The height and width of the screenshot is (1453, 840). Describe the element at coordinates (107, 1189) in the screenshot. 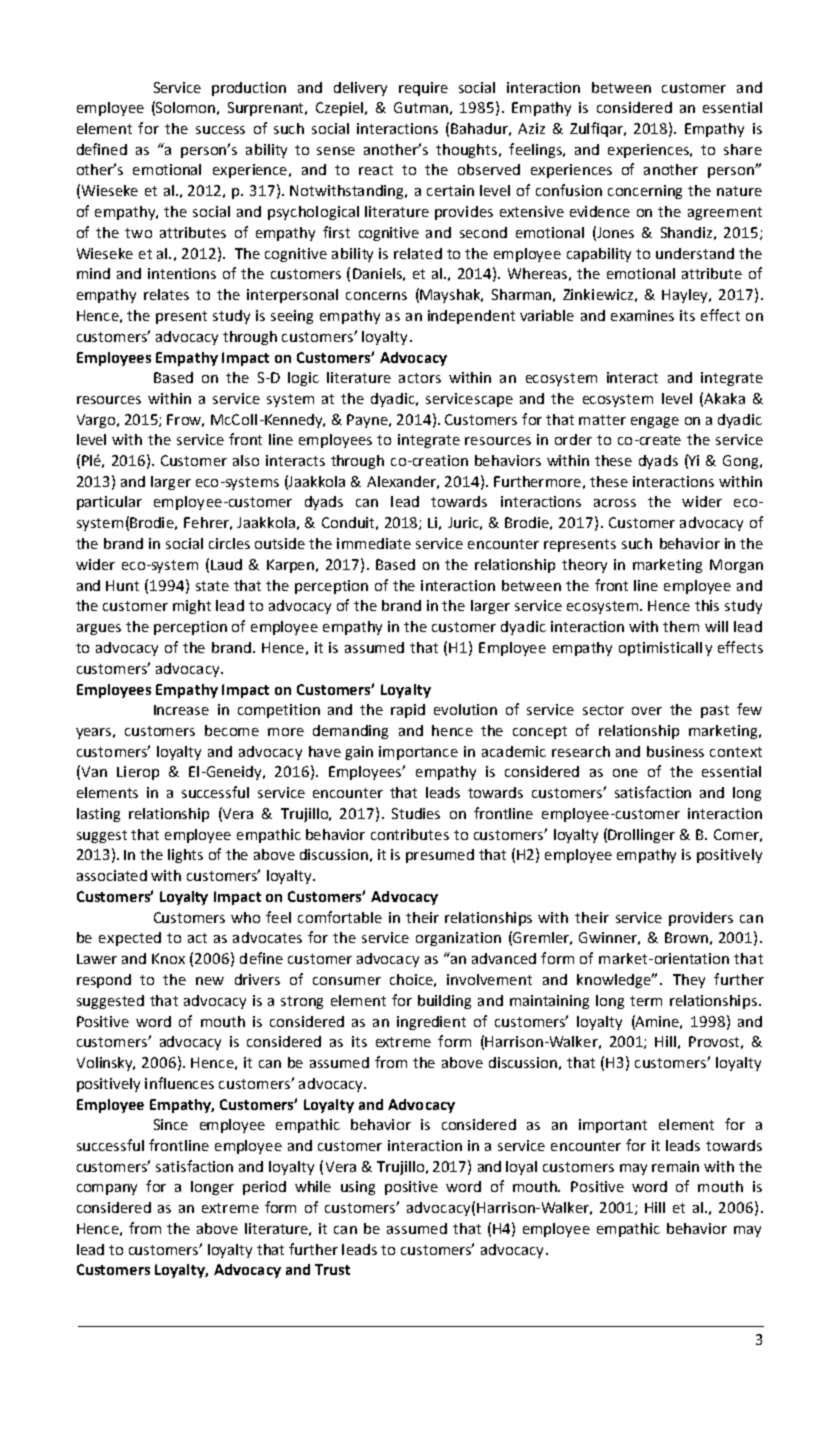

I see `company` at that location.
